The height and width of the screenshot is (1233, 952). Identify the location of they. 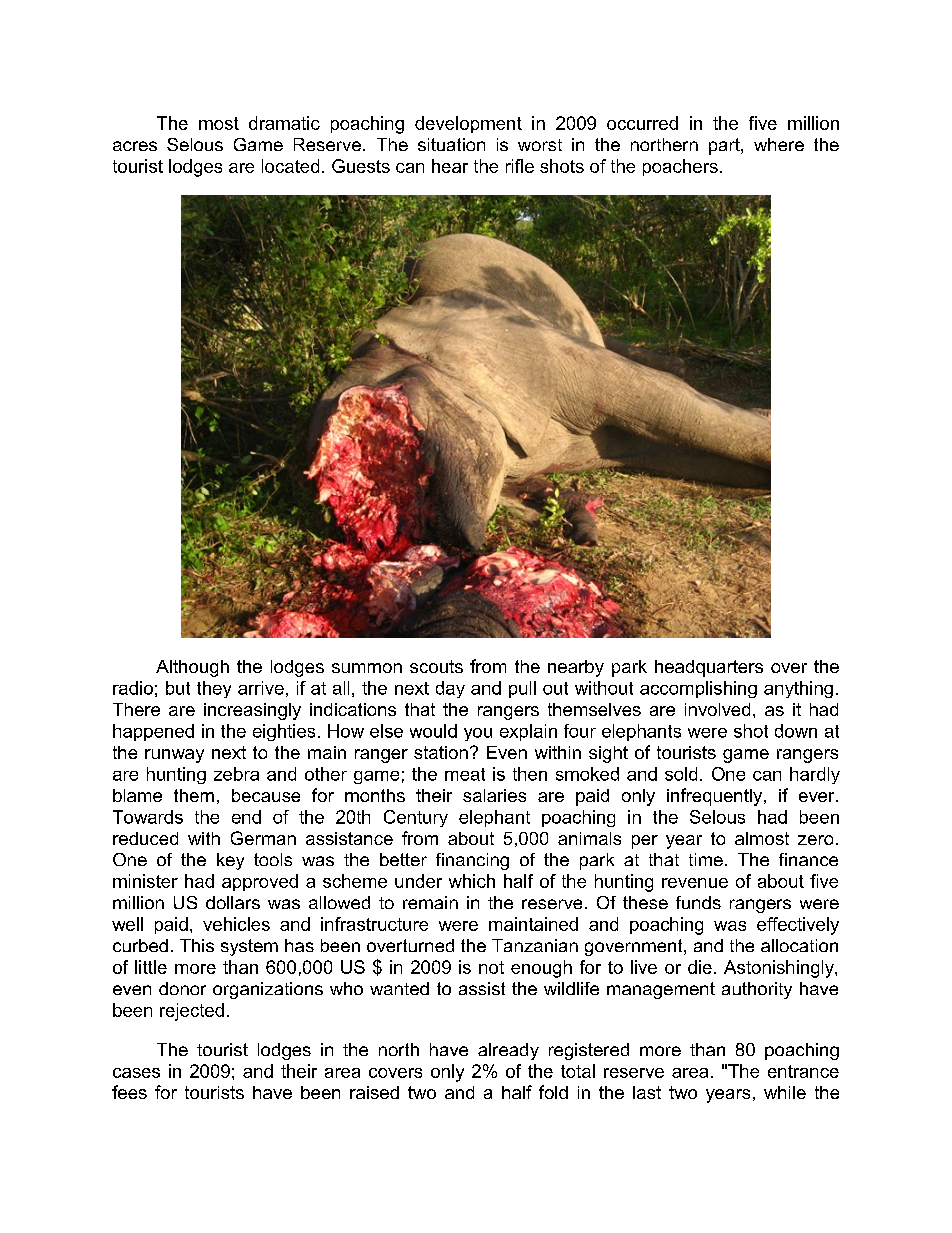
(214, 689).
